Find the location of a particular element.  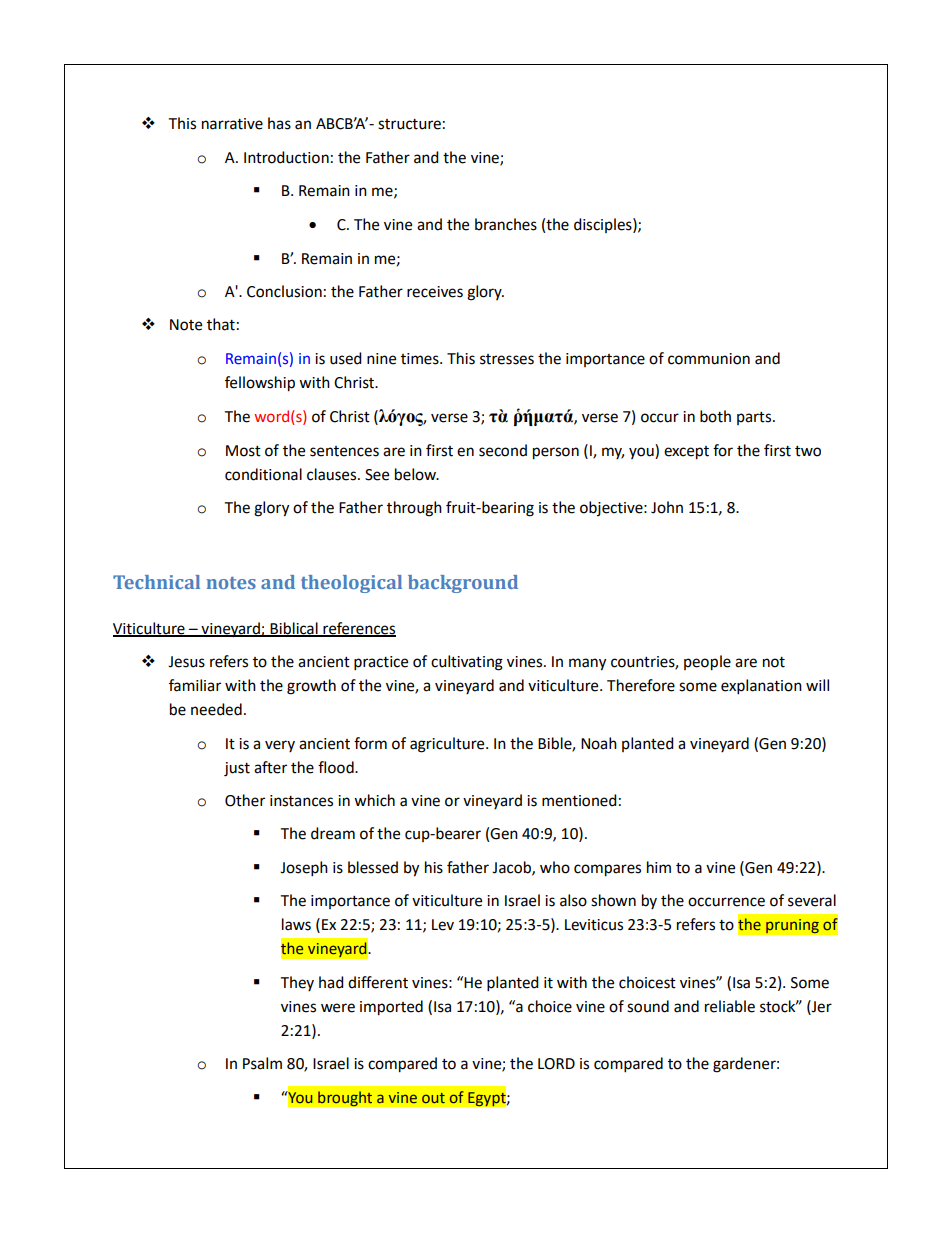

explanation is located at coordinates (761, 687).
